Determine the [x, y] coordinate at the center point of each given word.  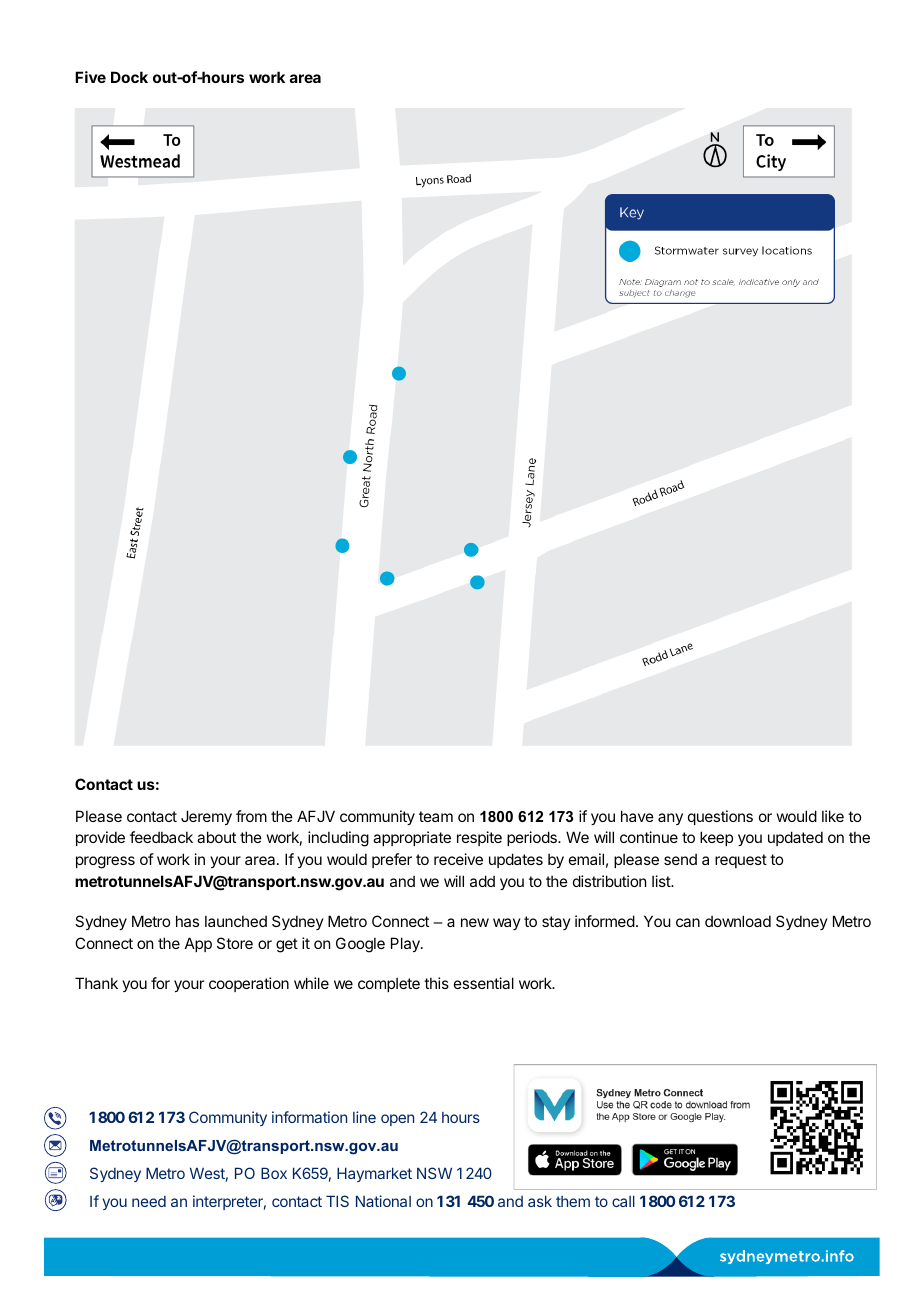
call [623, 1201]
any [670, 819]
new [475, 922]
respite [479, 838]
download [738, 921]
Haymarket [374, 1174]
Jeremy [206, 817]
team [436, 816]
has [187, 921]
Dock [129, 77]
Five [90, 77]
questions [720, 817]
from [251, 816]
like [833, 816]
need [149, 1201]
